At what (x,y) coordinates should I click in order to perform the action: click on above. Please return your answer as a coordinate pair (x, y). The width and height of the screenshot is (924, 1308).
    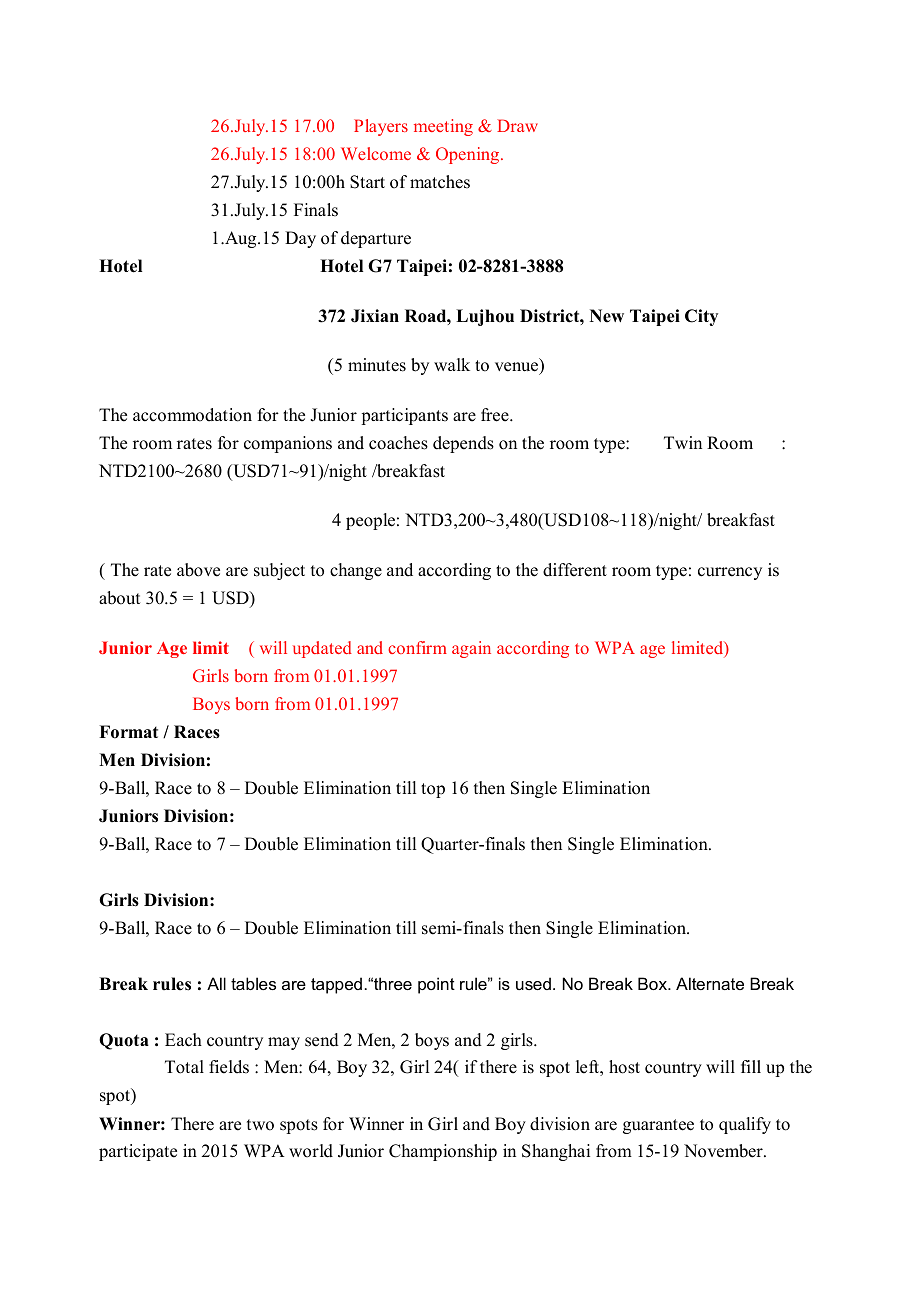
    Looking at the image, I should click on (198, 570).
